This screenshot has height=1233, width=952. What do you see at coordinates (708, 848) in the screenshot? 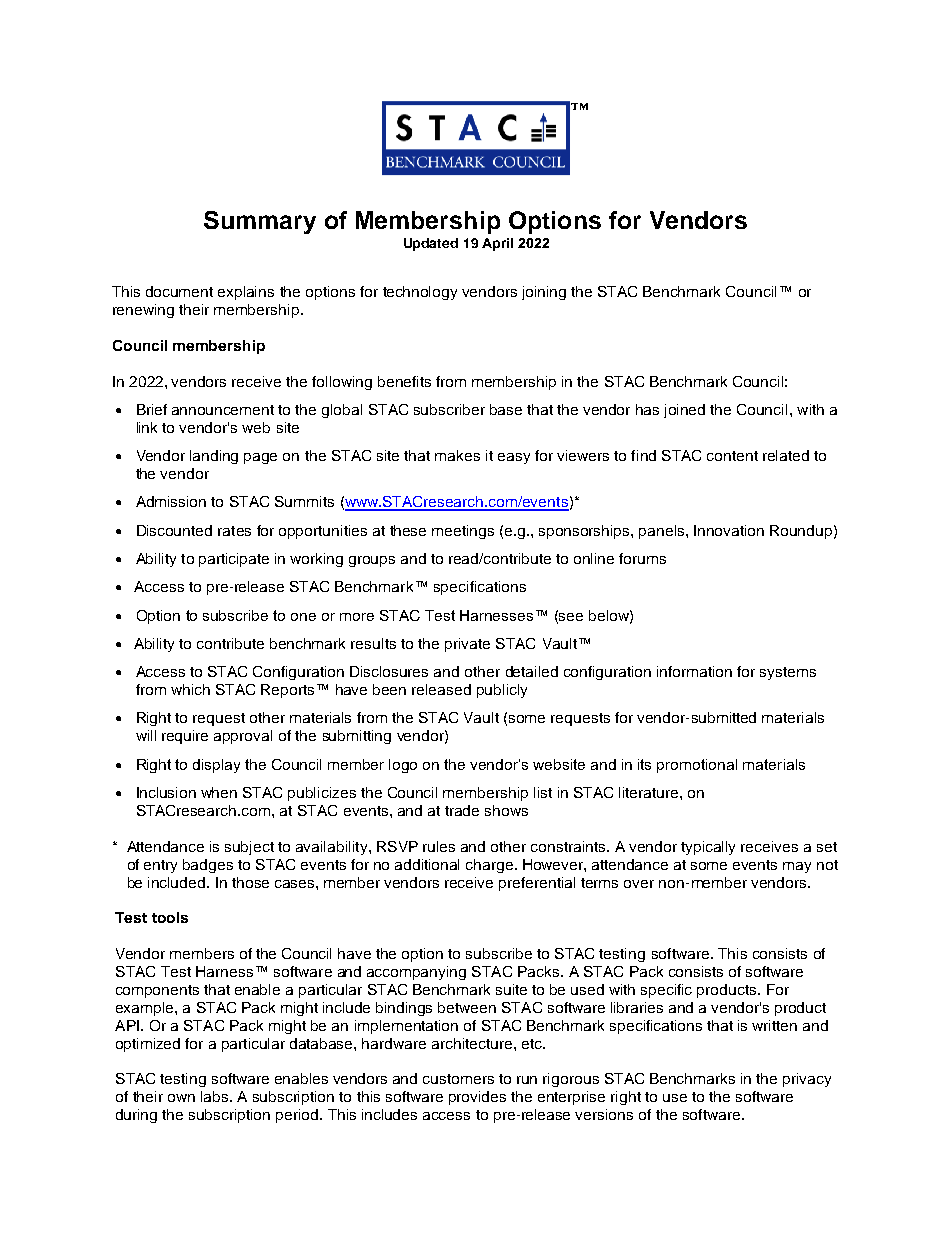
I see `typically` at bounding box center [708, 848].
